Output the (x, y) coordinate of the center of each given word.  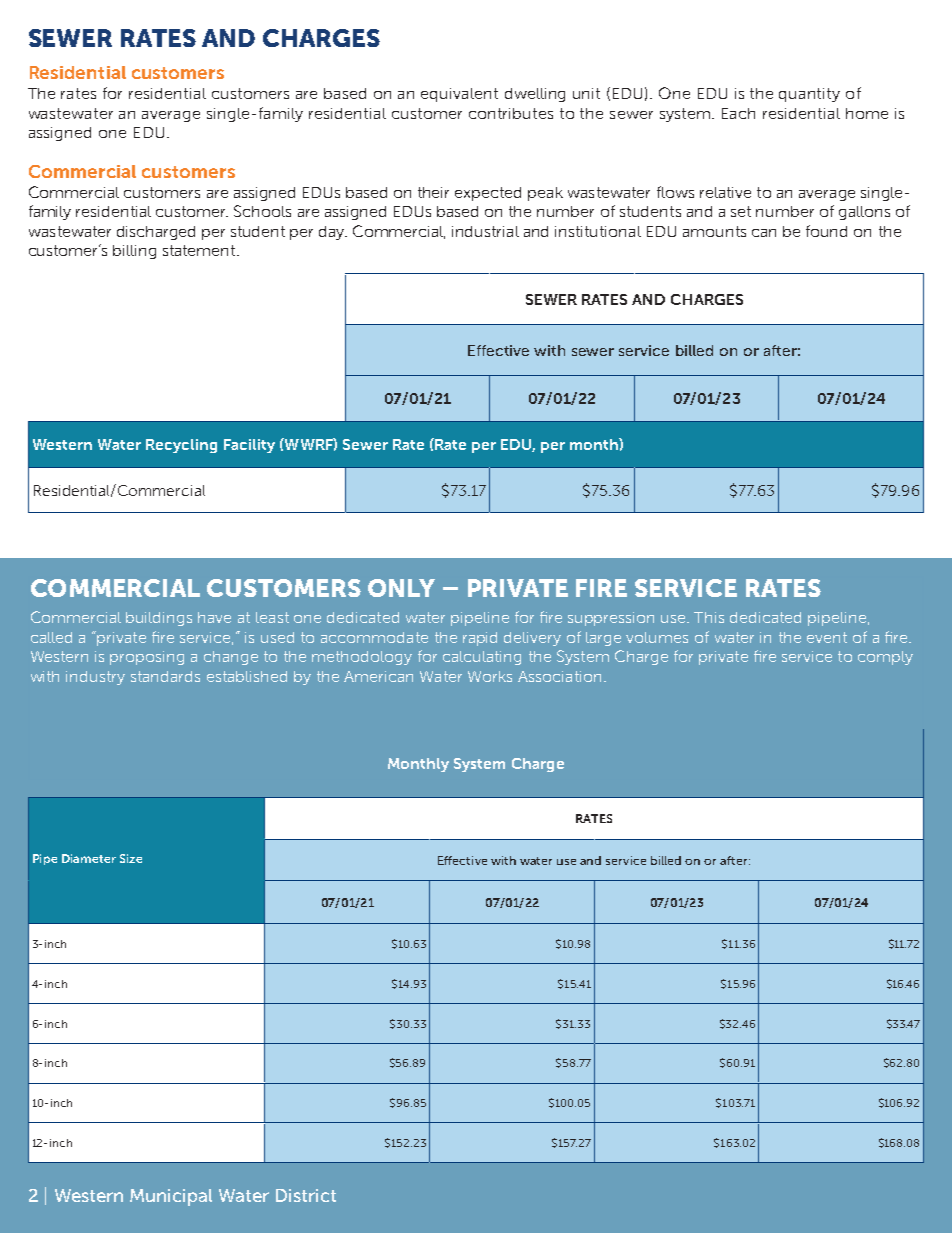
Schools (262, 211)
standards (165, 676)
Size (131, 858)
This (709, 617)
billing (134, 252)
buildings (159, 619)
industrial (485, 231)
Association (559, 676)
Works (490, 676)
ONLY (401, 588)
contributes (511, 113)
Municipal (171, 1197)
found (826, 231)
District (306, 1195)
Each (738, 113)
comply (885, 658)
